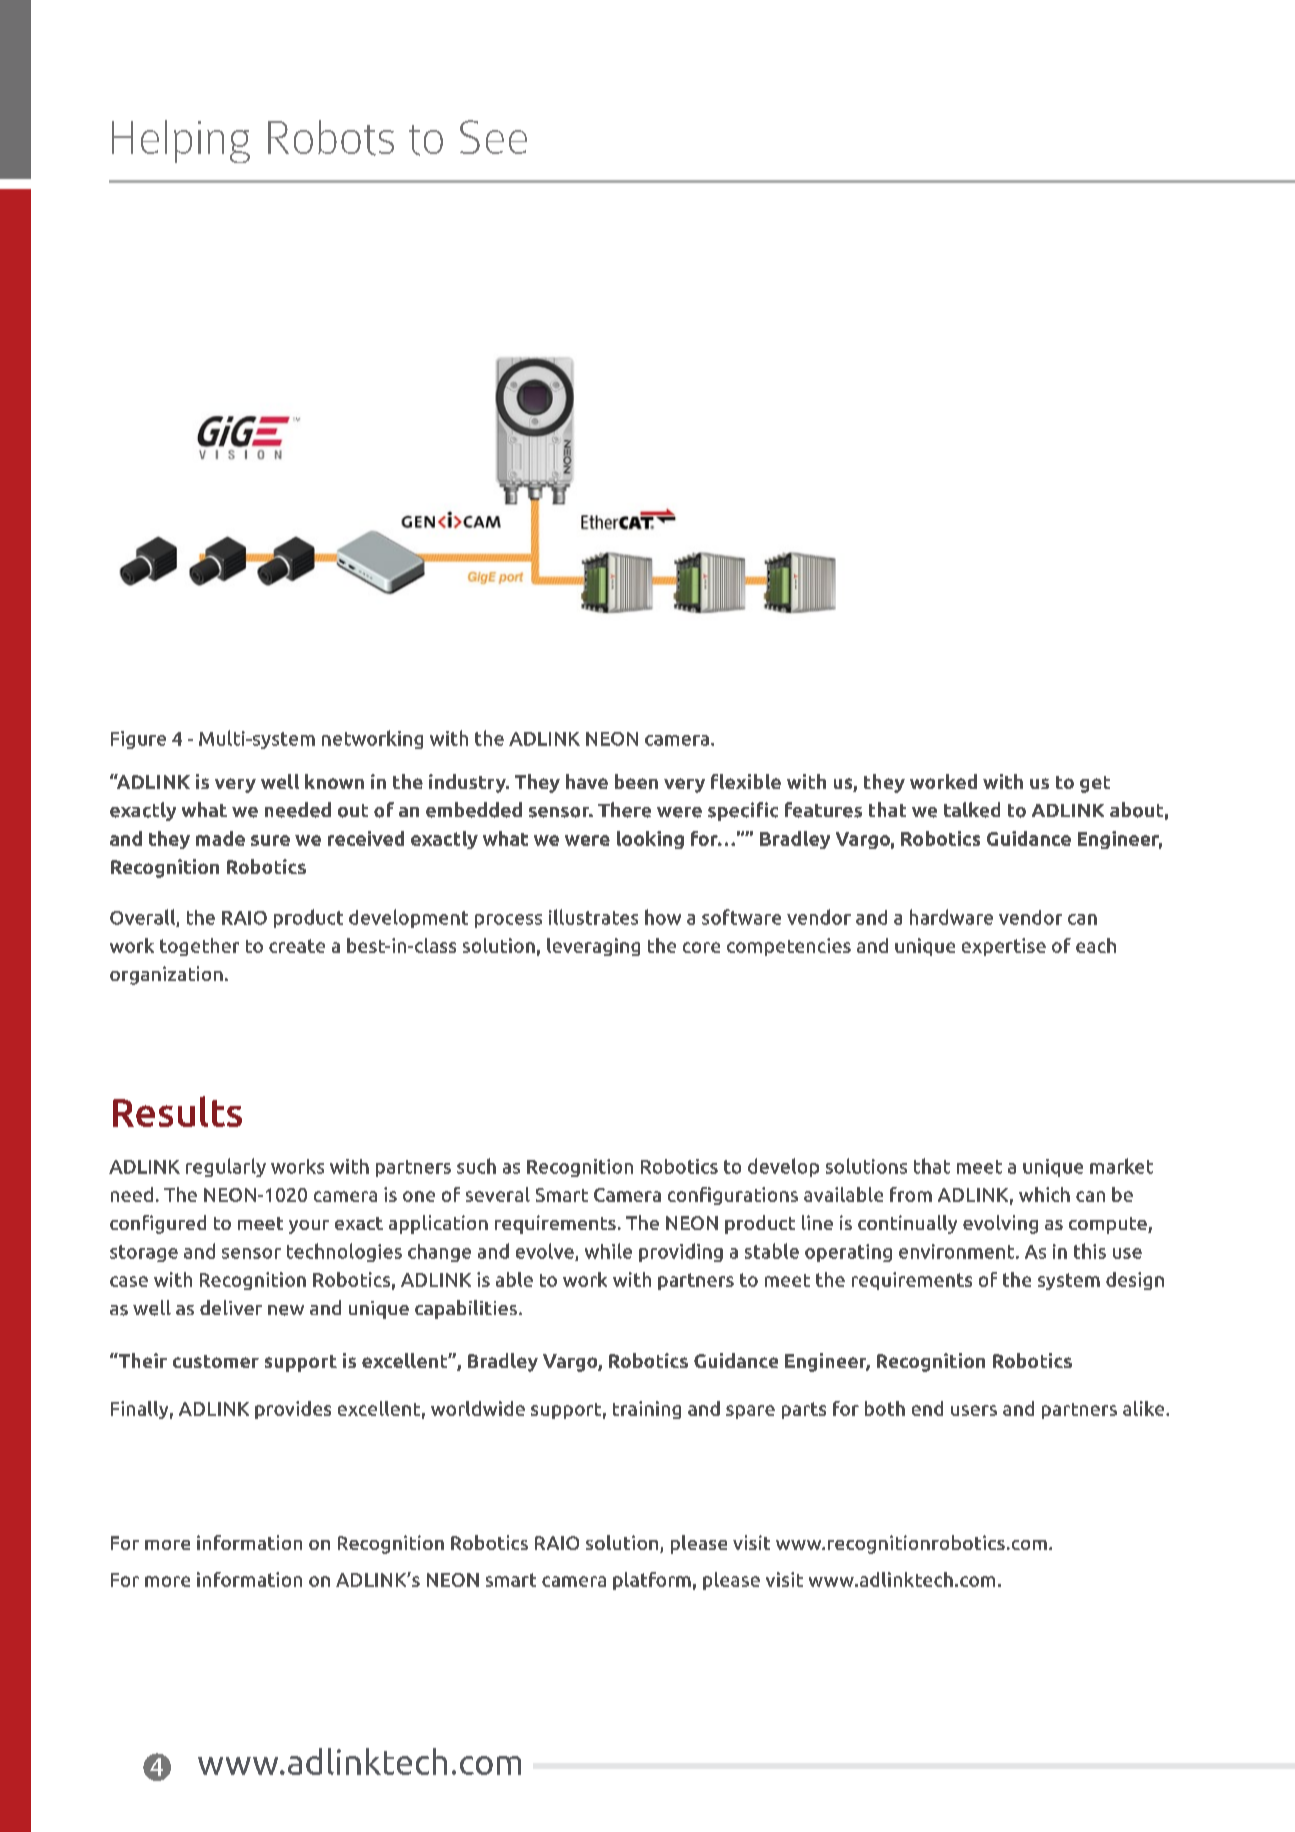  I want to click on Robots, so click(331, 138).
